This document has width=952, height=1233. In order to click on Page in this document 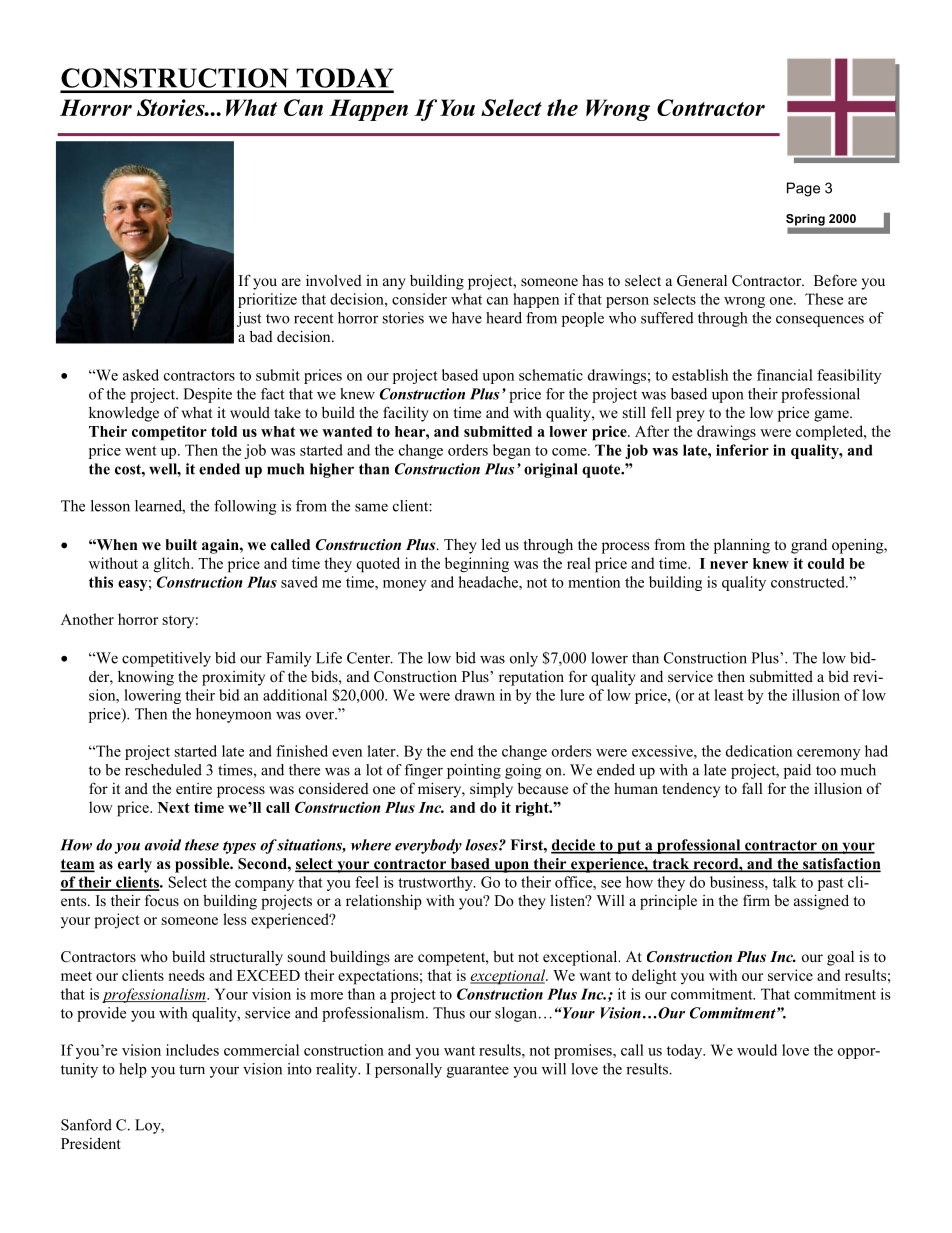, I will do `click(803, 189)`.
